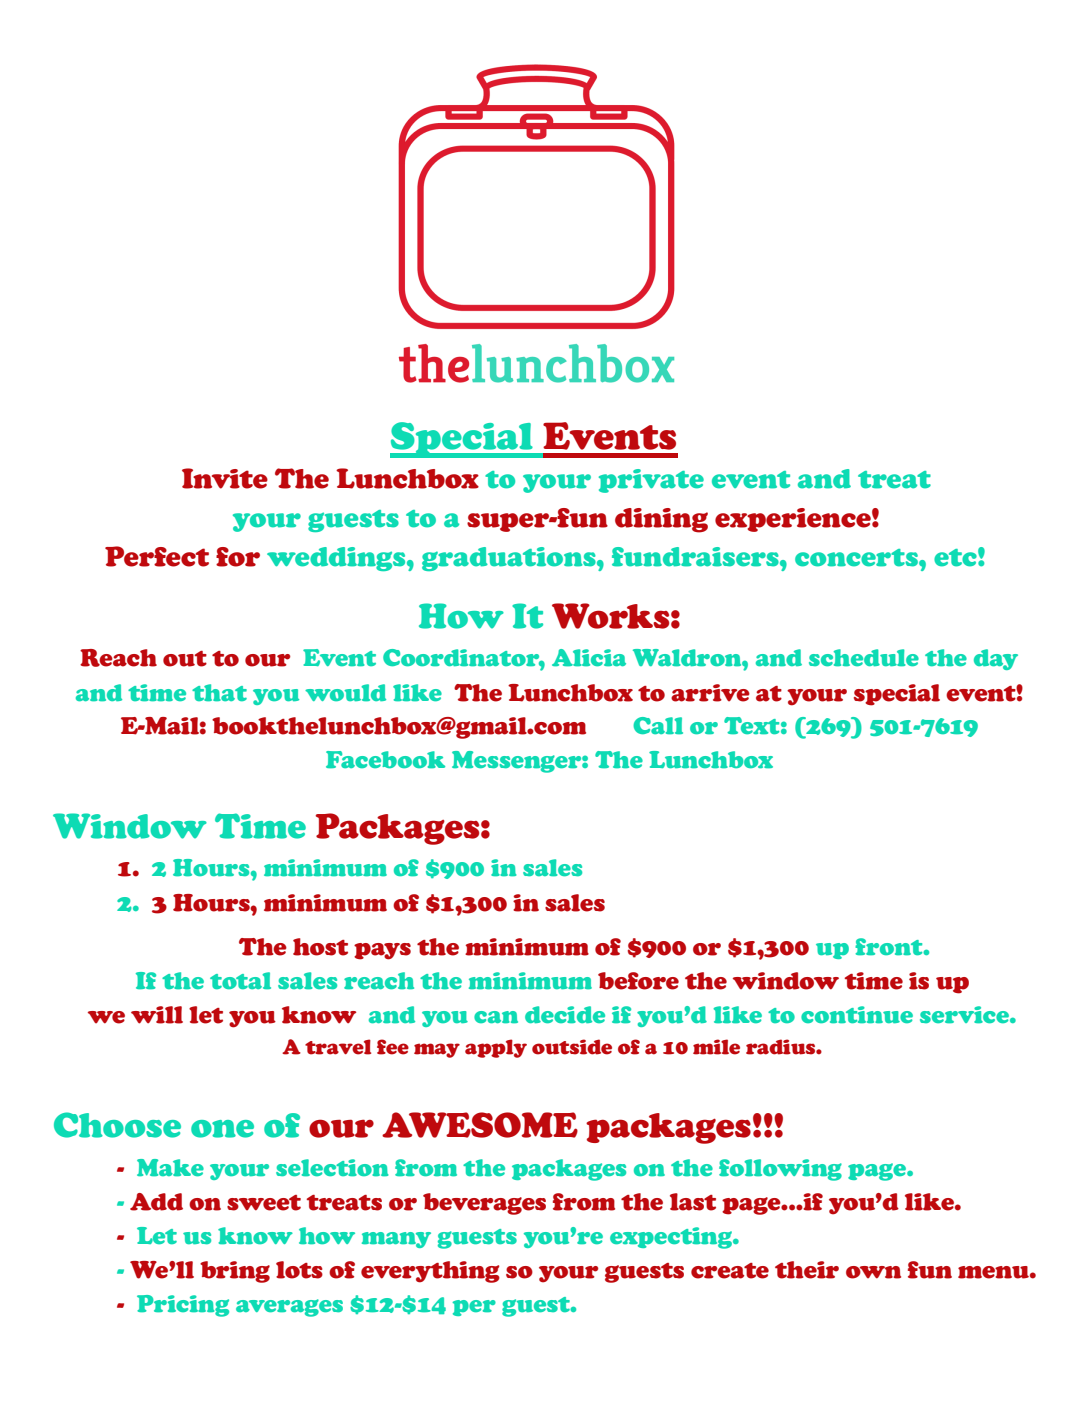  I want to click on bring, so click(235, 1272).
